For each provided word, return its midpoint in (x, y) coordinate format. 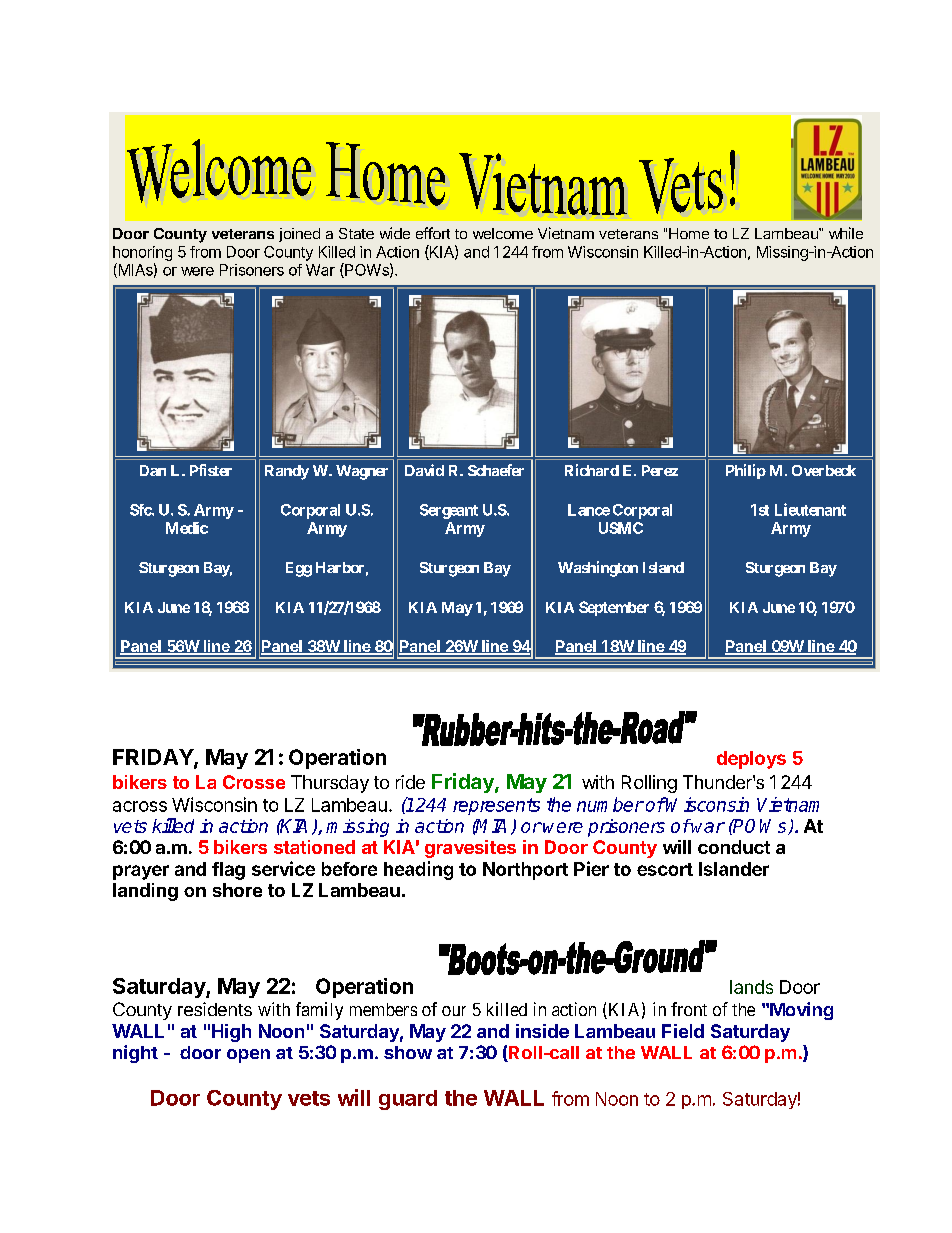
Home (689, 233)
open (248, 1056)
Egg (299, 569)
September (614, 608)
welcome (503, 233)
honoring (142, 253)
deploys (751, 760)
